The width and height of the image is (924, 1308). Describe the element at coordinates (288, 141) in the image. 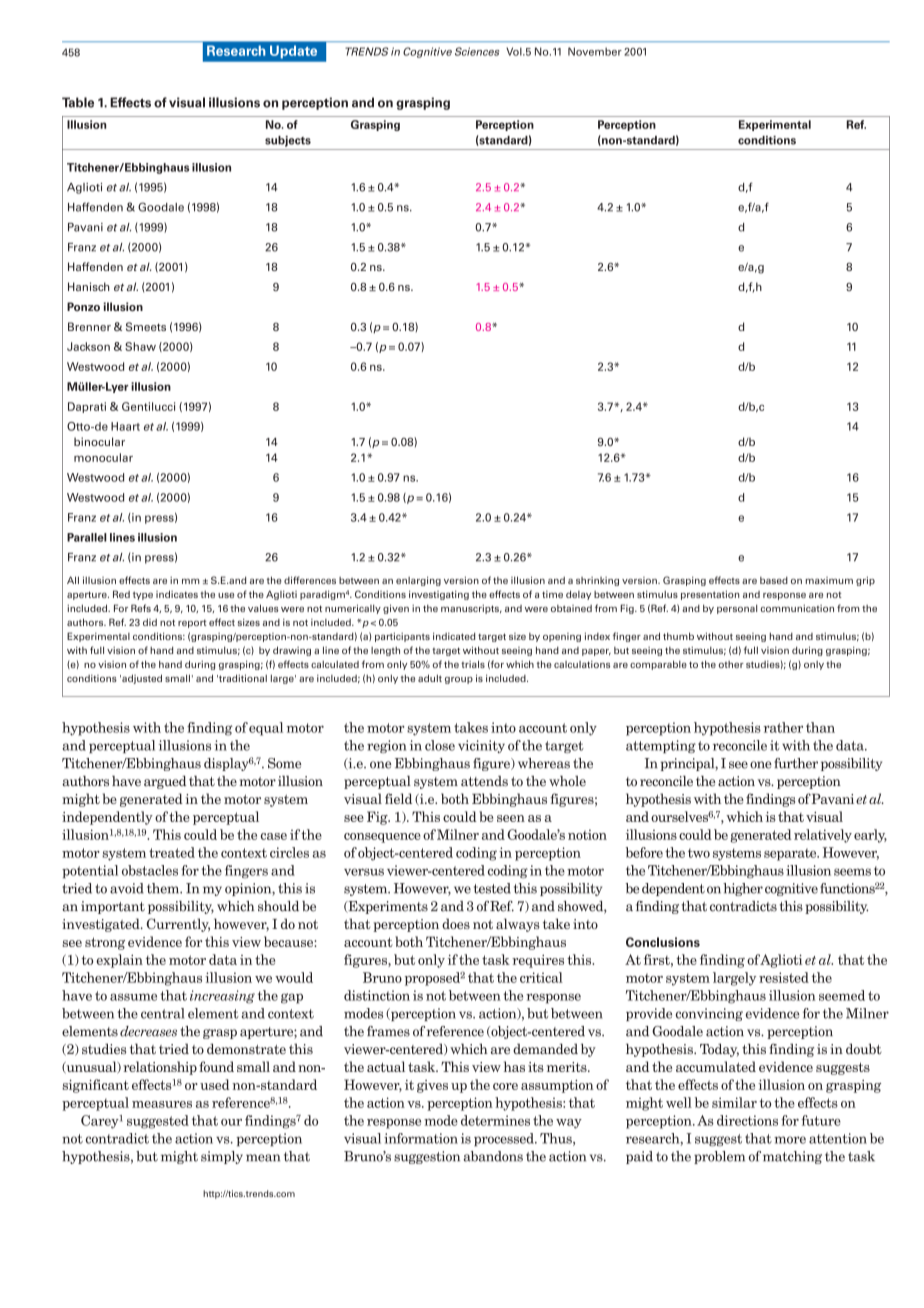

I see `subjects` at that location.
